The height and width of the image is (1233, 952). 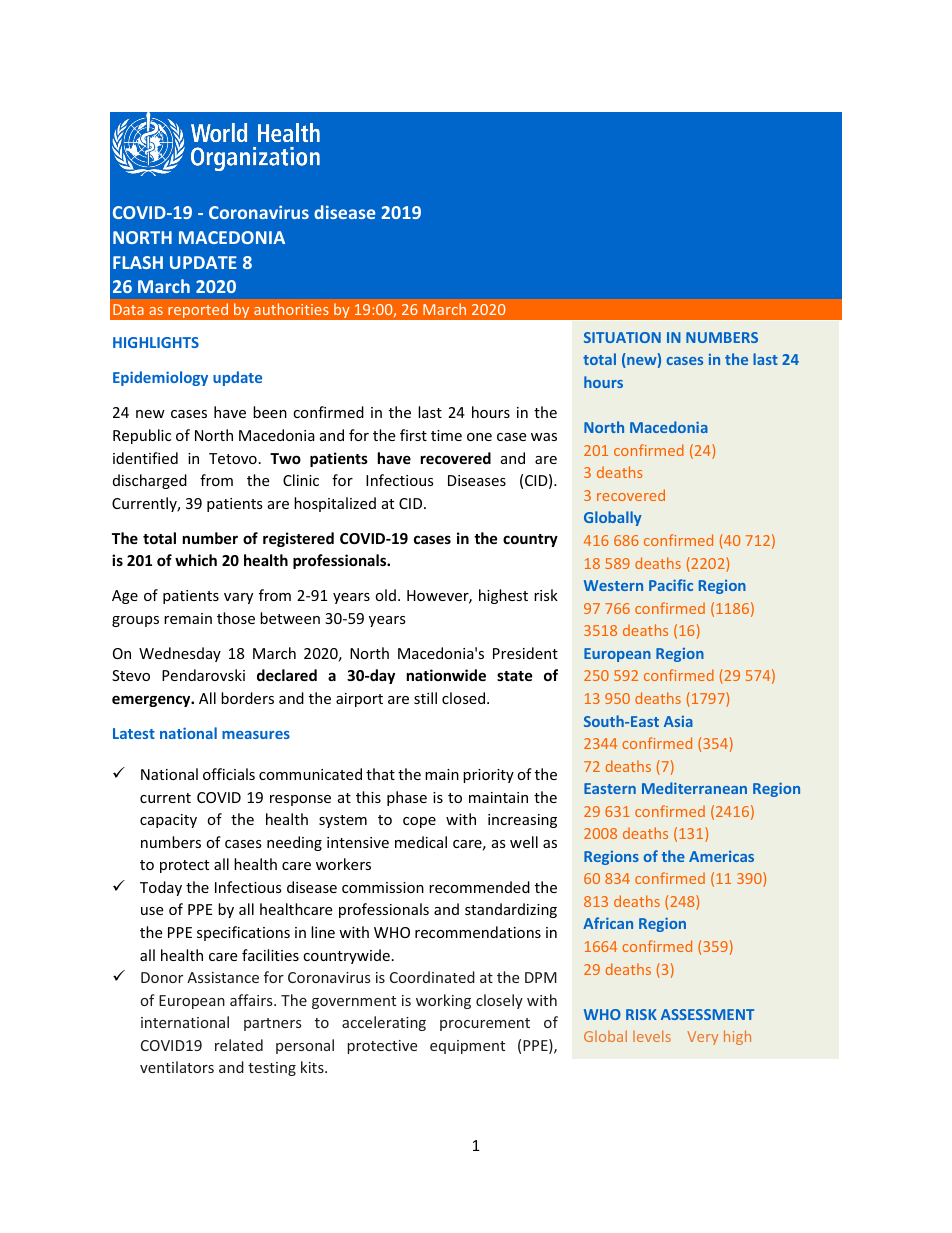 What do you see at coordinates (291, 309) in the image?
I see `authorities` at bounding box center [291, 309].
